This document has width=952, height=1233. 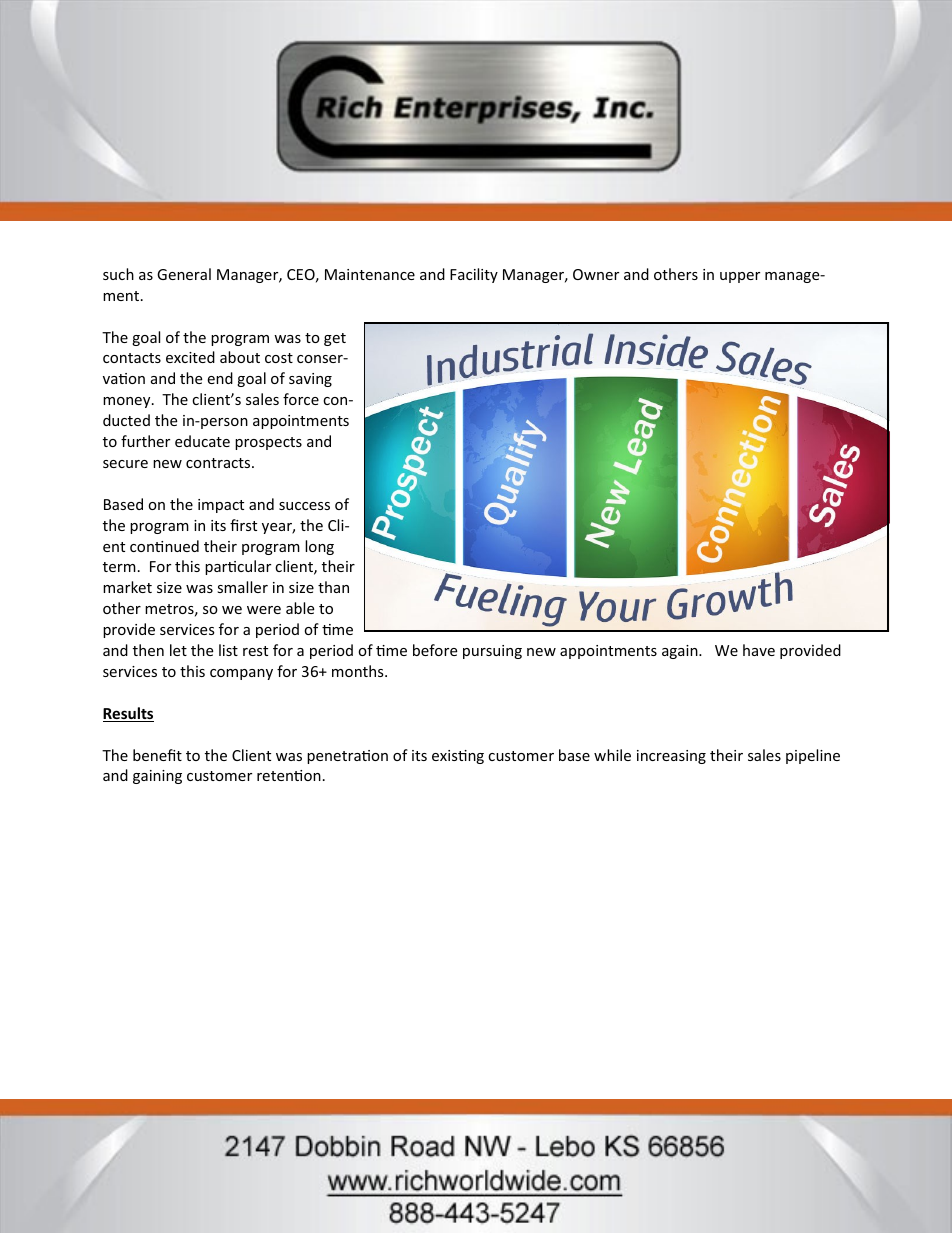 What do you see at coordinates (178, 650) in the document?
I see `let` at bounding box center [178, 650].
